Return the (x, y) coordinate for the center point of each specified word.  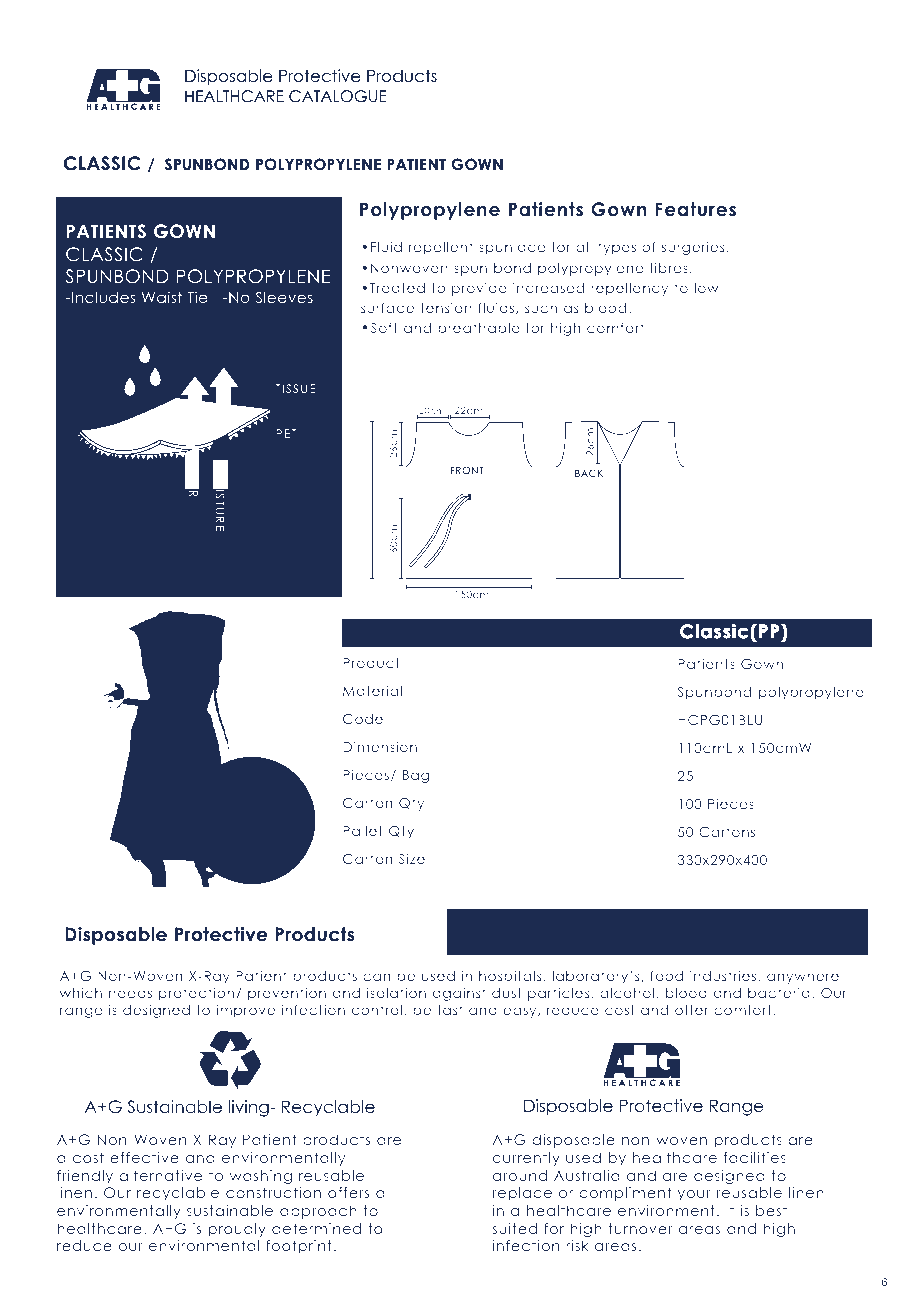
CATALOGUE (337, 96)
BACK (589, 473)
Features (696, 209)
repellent (440, 248)
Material (372, 690)
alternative (160, 1175)
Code (363, 719)
